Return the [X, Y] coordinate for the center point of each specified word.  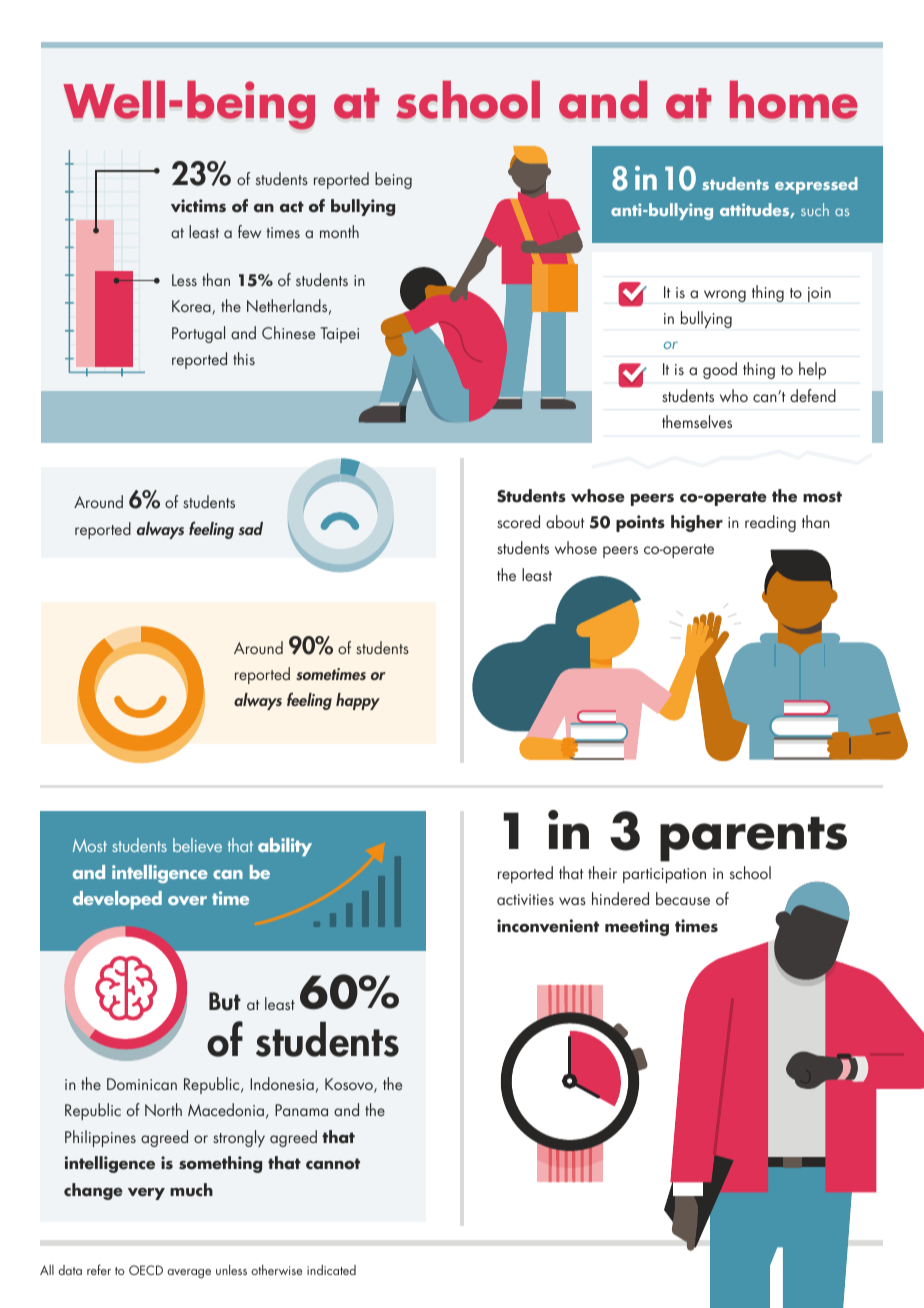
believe [197, 845]
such [815, 209]
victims [198, 205]
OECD [146, 1270]
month [339, 231]
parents [753, 839]
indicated [331, 1270]
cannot [333, 1164]
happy [358, 701]
